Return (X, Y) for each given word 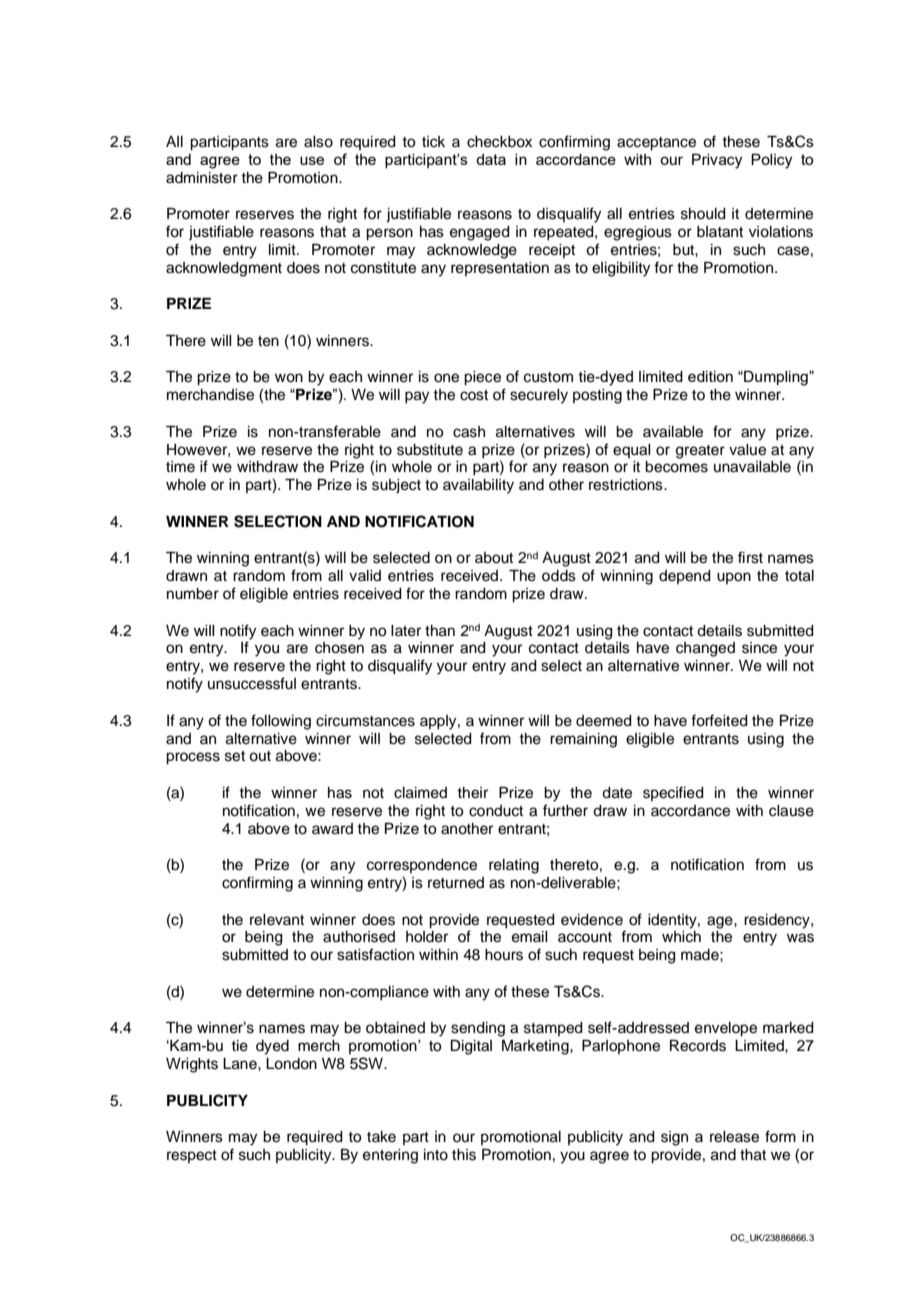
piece (482, 378)
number (193, 594)
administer (202, 178)
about (494, 558)
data (491, 159)
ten (268, 341)
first (750, 557)
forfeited (719, 720)
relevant (277, 920)
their (472, 793)
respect (192, 1156)
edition (710, 376)
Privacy (717, 161)
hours (504, 955)
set (235, 756)
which (681, 937)
